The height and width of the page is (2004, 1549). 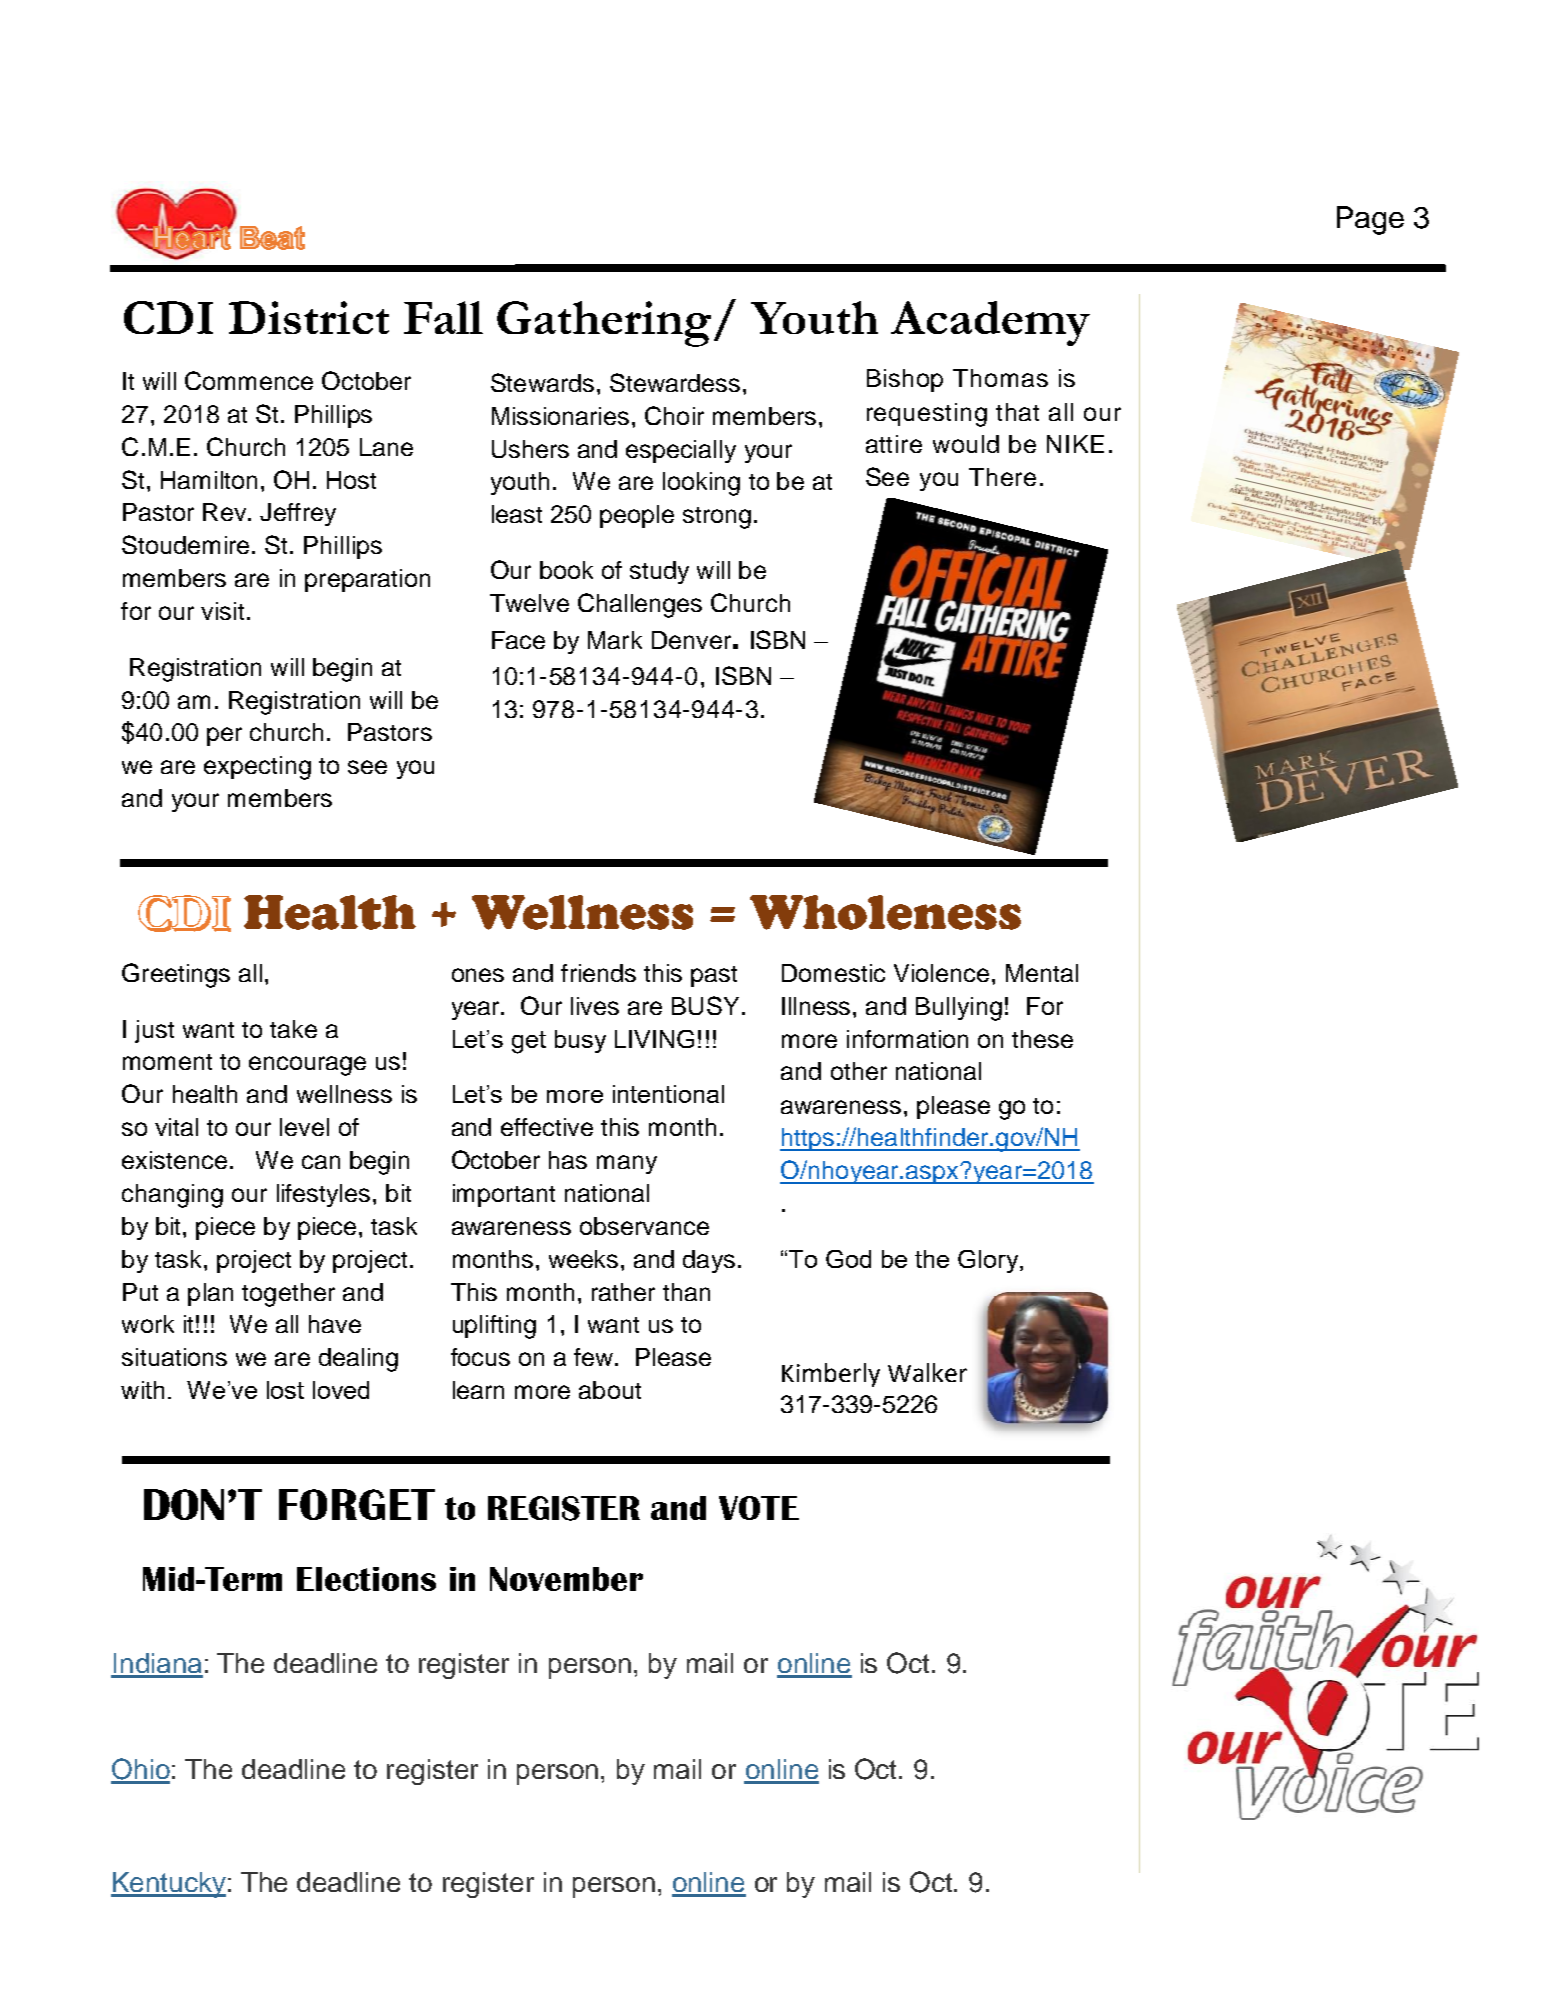 I want to click on Kentucky, so click(x=168, y=1885).
